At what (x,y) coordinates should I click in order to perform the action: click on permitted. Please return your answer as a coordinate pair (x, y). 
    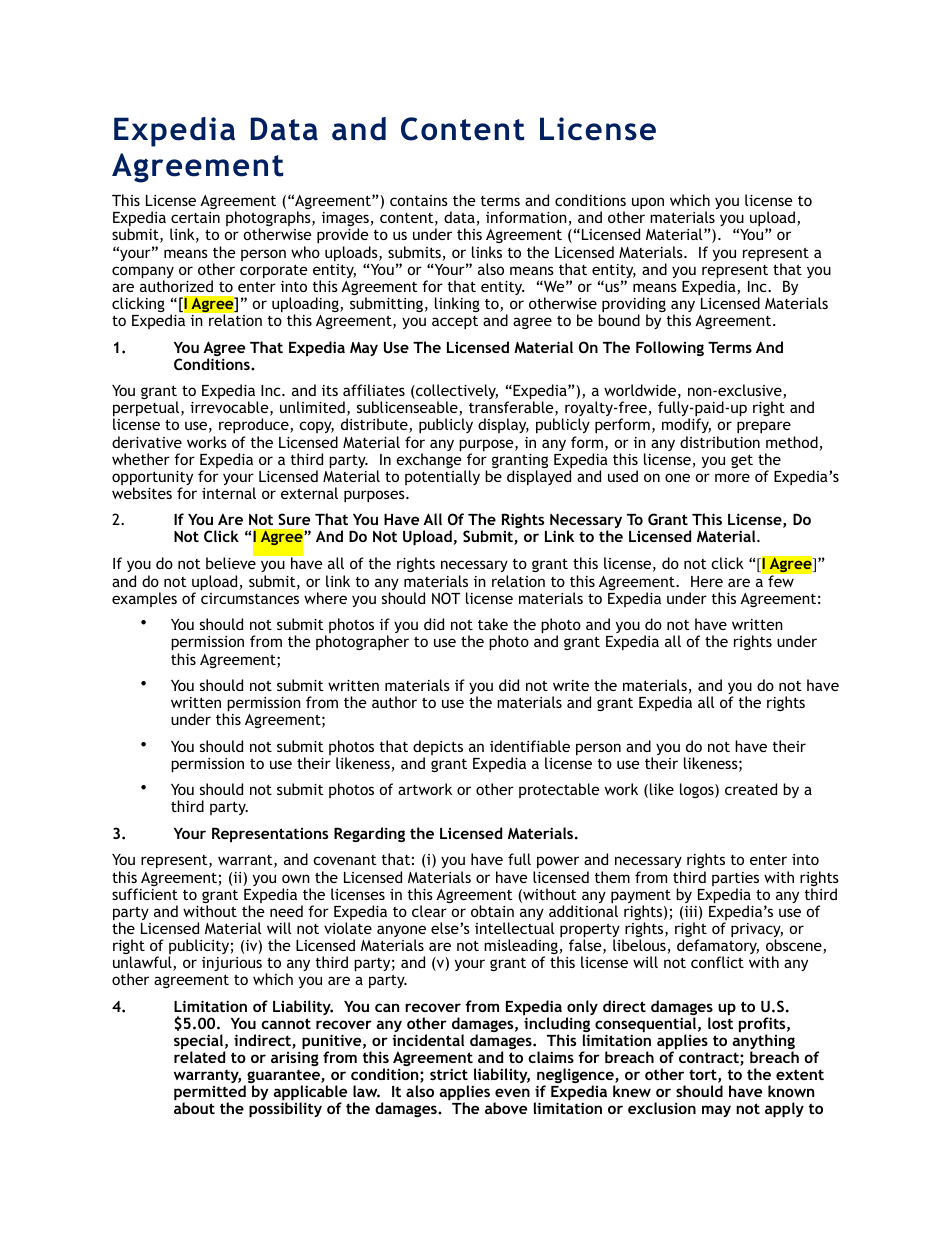
    Looking at the image, I should click on (210, 1094).
